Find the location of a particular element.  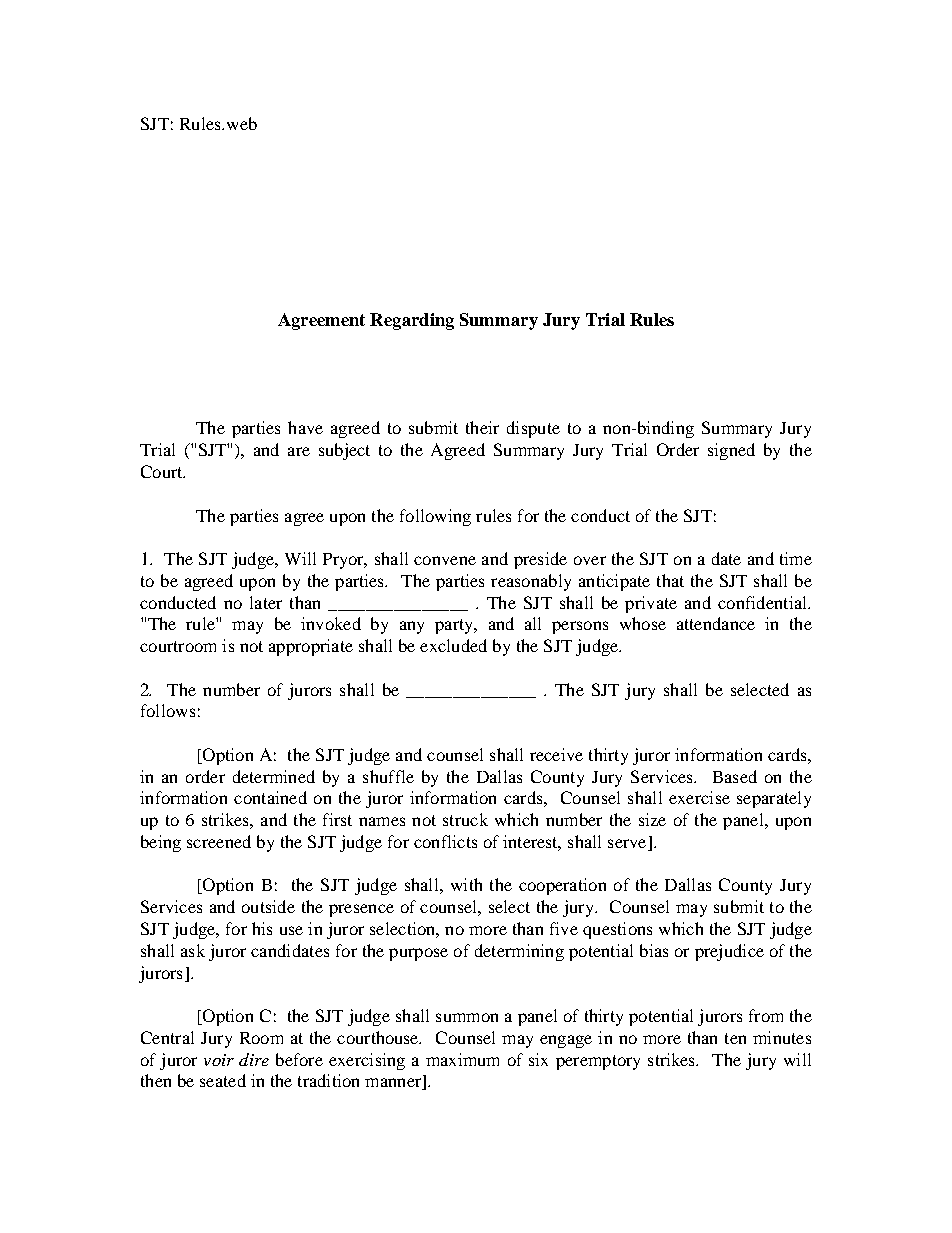

struck is located at coordinates (465, 819).
